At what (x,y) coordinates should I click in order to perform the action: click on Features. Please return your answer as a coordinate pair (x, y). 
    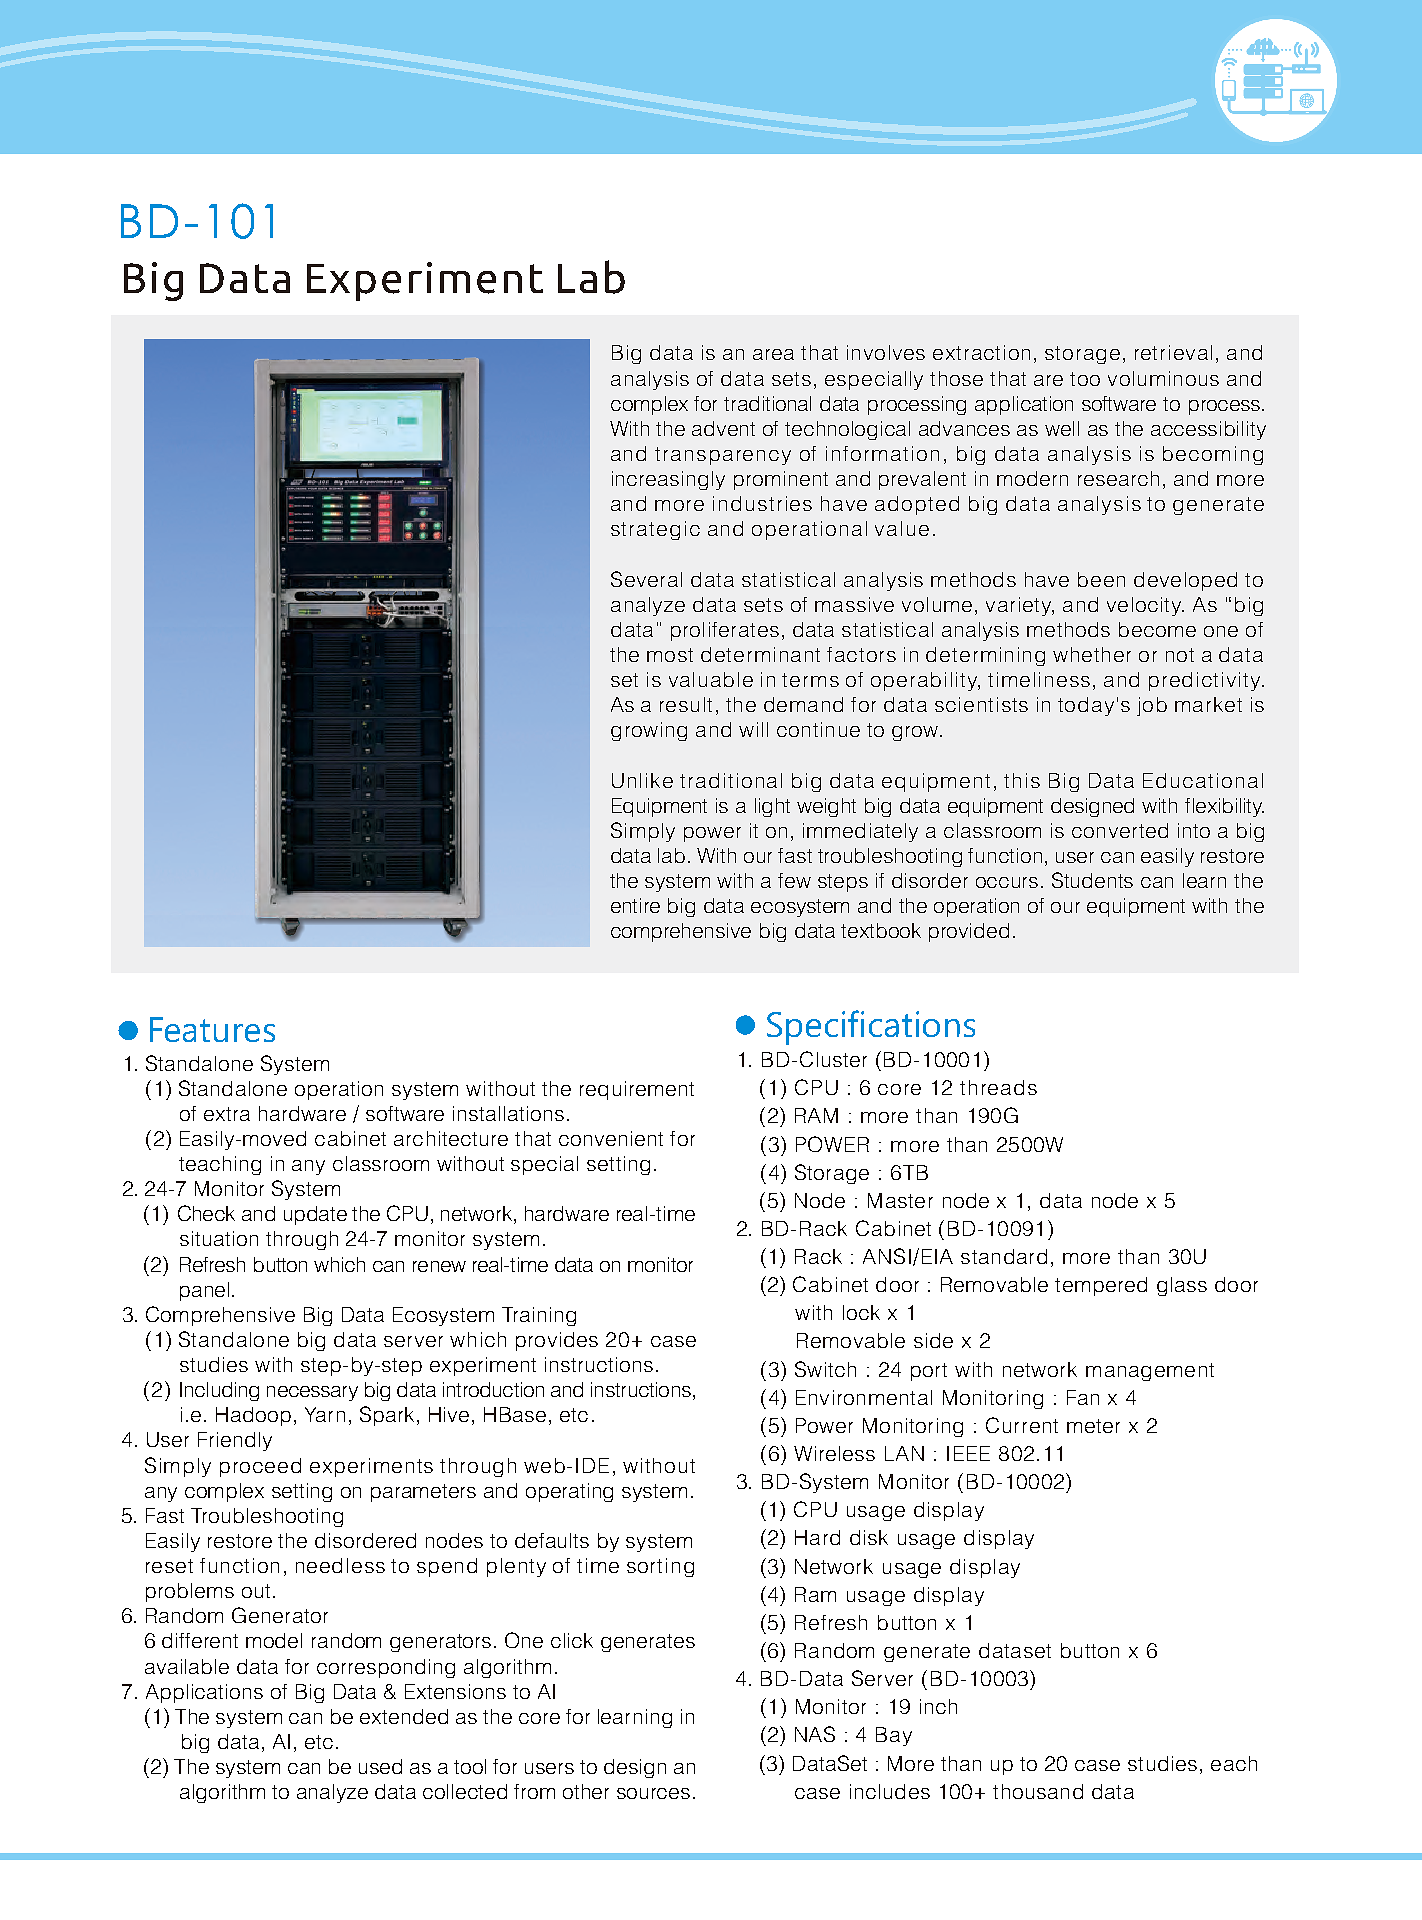
    Looking at the image, I should click on (212, 1029).
